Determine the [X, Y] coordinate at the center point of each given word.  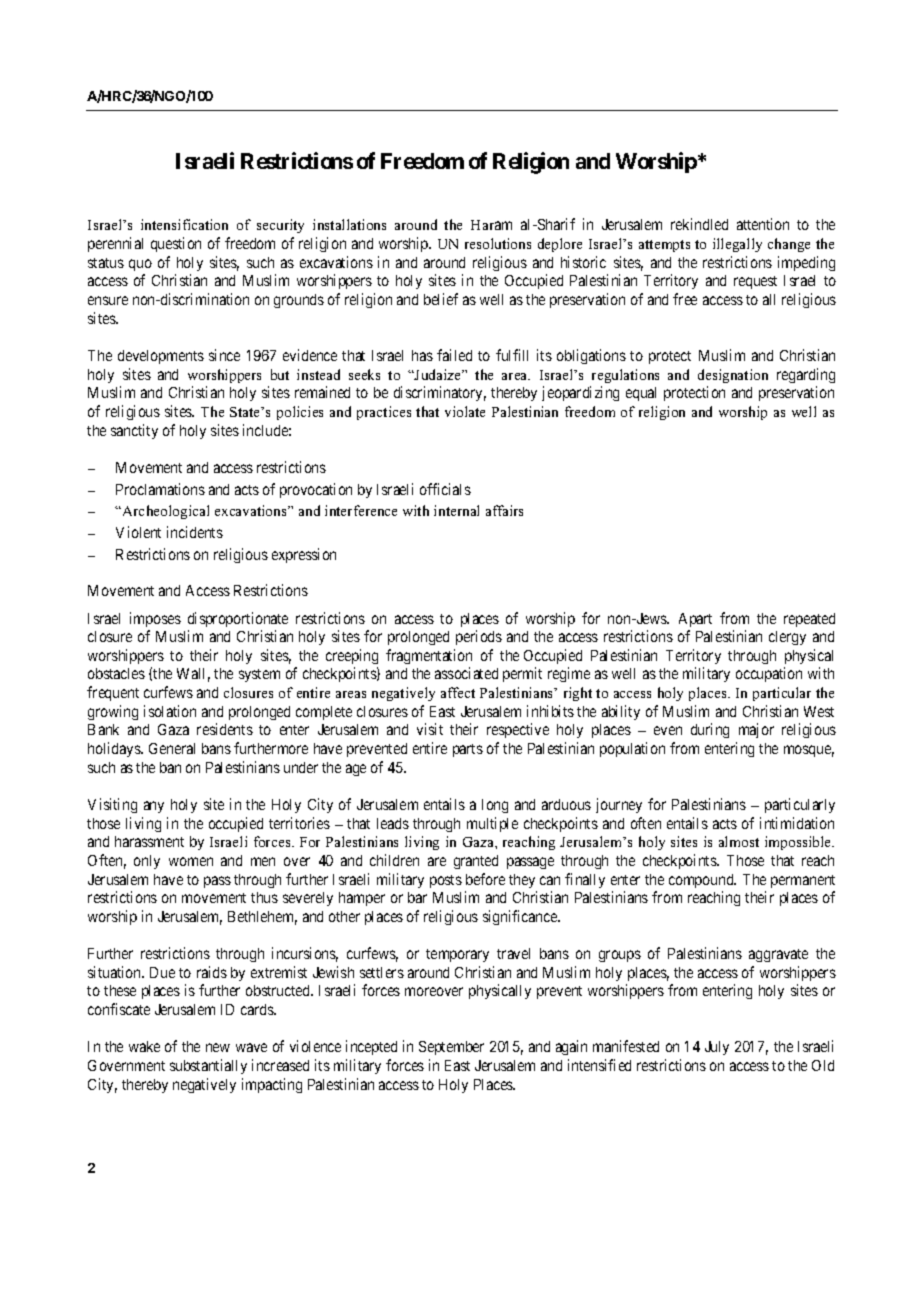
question [176, 244]
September [451, 1048]
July [717, 1048]
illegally [737, 245]
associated [466, 673]
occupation [769, 674]
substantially [208, 1066]
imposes [155, 619]
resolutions [498, 243]
